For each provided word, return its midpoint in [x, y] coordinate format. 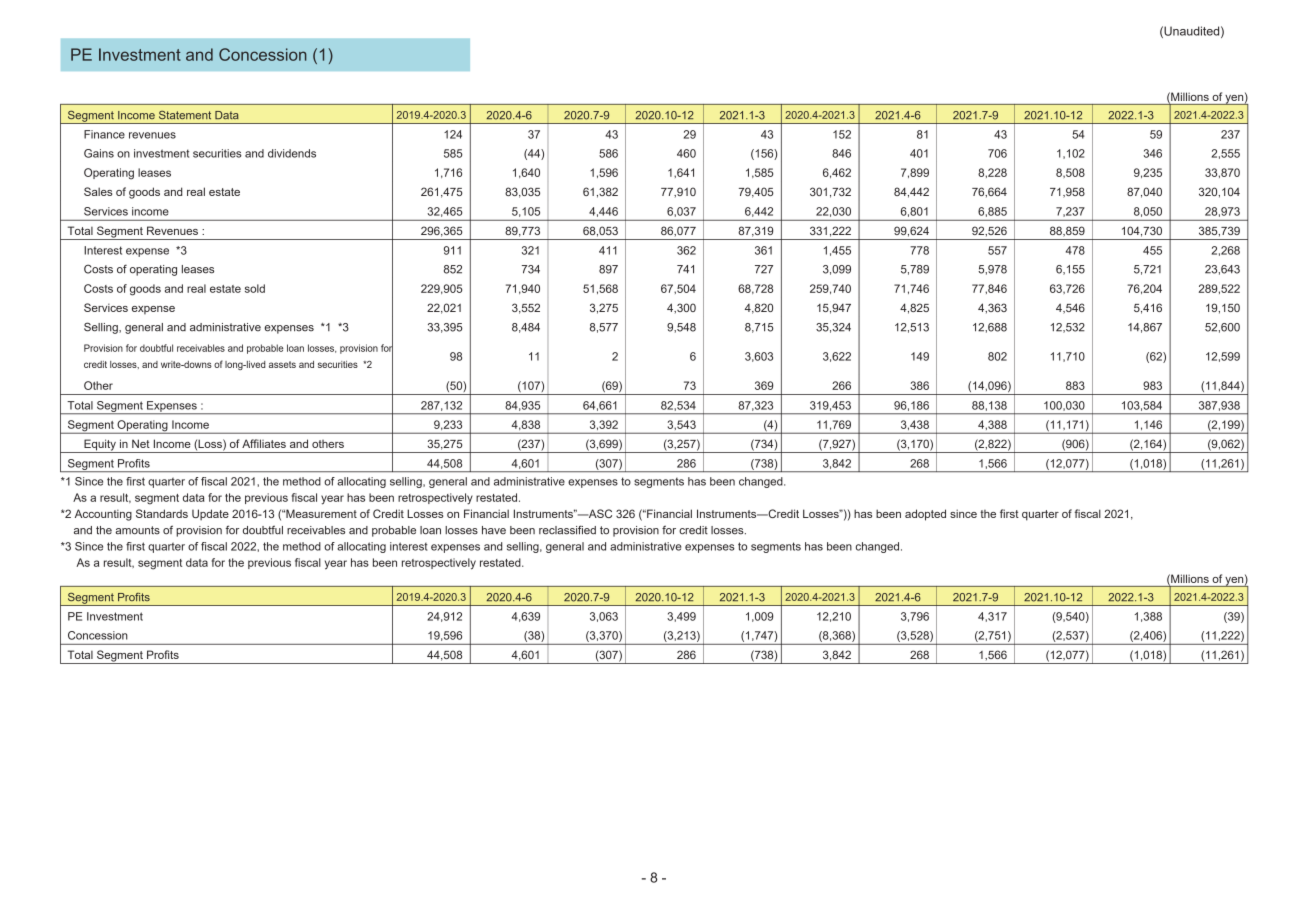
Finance [104, 134]
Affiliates [264, 443]
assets [282, 364]
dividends [292, 153]
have [494, 530]
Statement [185, 115]
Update [210, 515]
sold [255, 288]
